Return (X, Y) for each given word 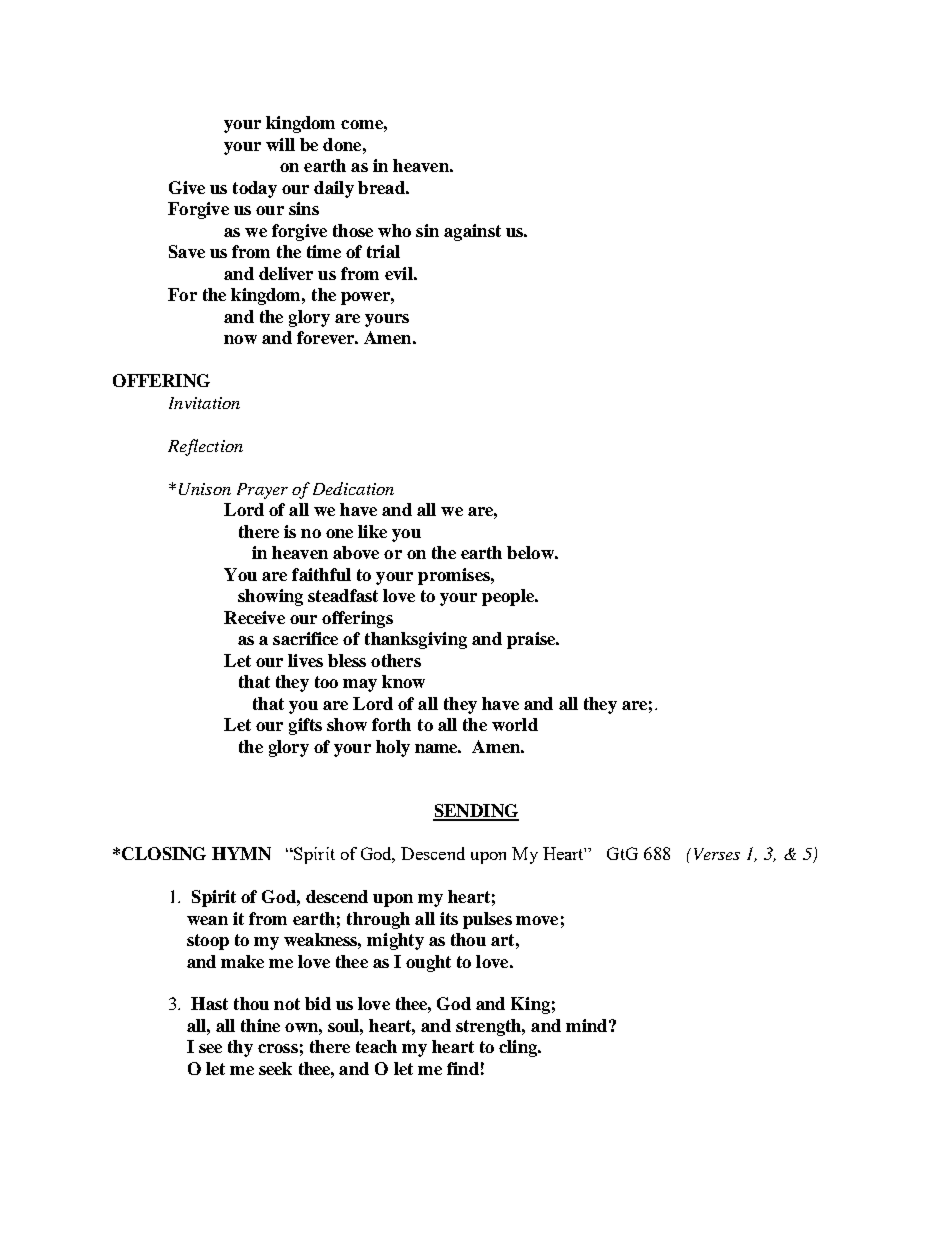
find (463, 1068)
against (472, 232)
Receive (254, 617)
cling (519, 1048)
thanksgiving (416, 640)
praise (532, 640)
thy (240, 1048)
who (394, 230)
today (255, 189)
